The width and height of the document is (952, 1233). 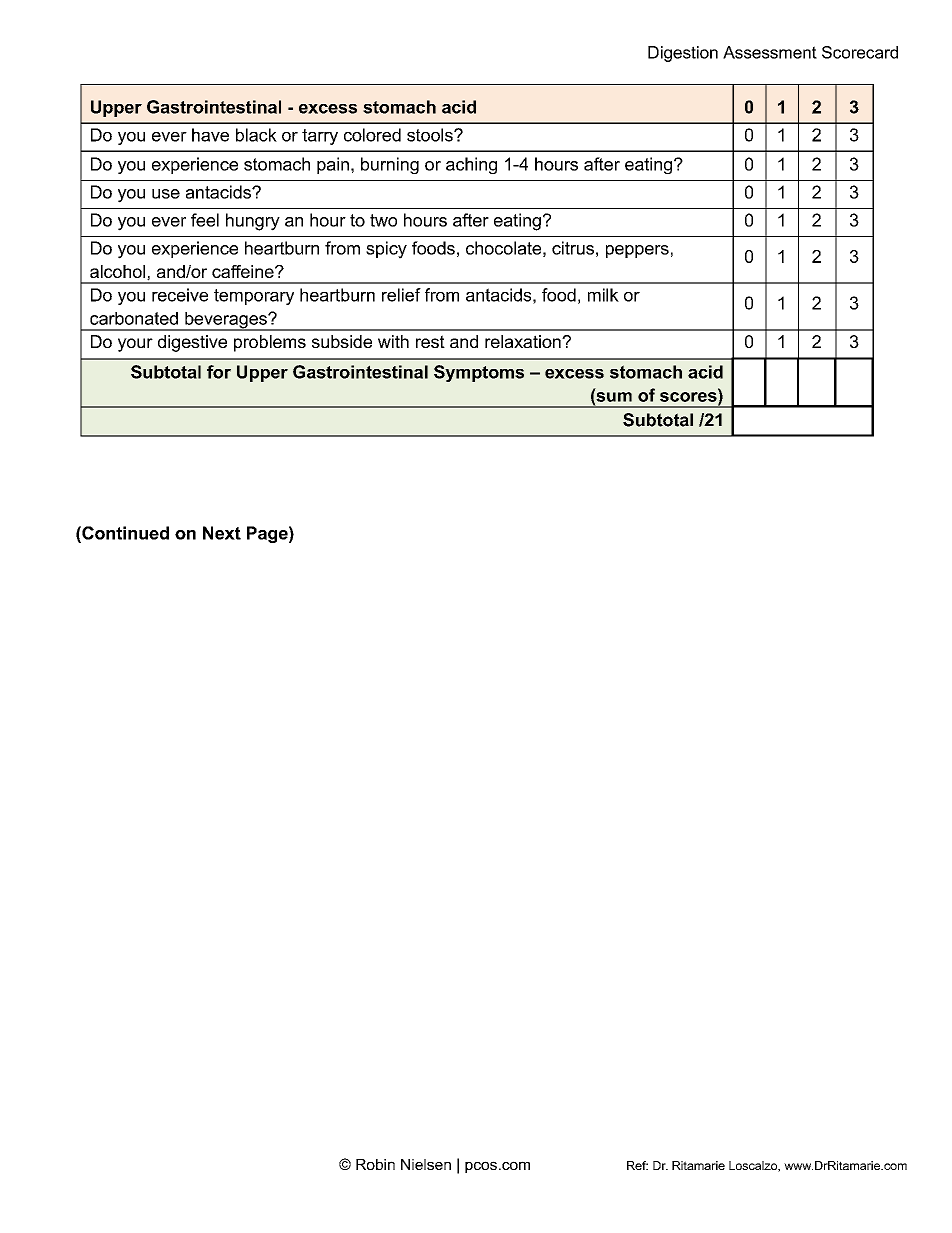 What do you see at coordinates (430, 341) in the document?
I see `rest` at bounding box center [430, 341].
